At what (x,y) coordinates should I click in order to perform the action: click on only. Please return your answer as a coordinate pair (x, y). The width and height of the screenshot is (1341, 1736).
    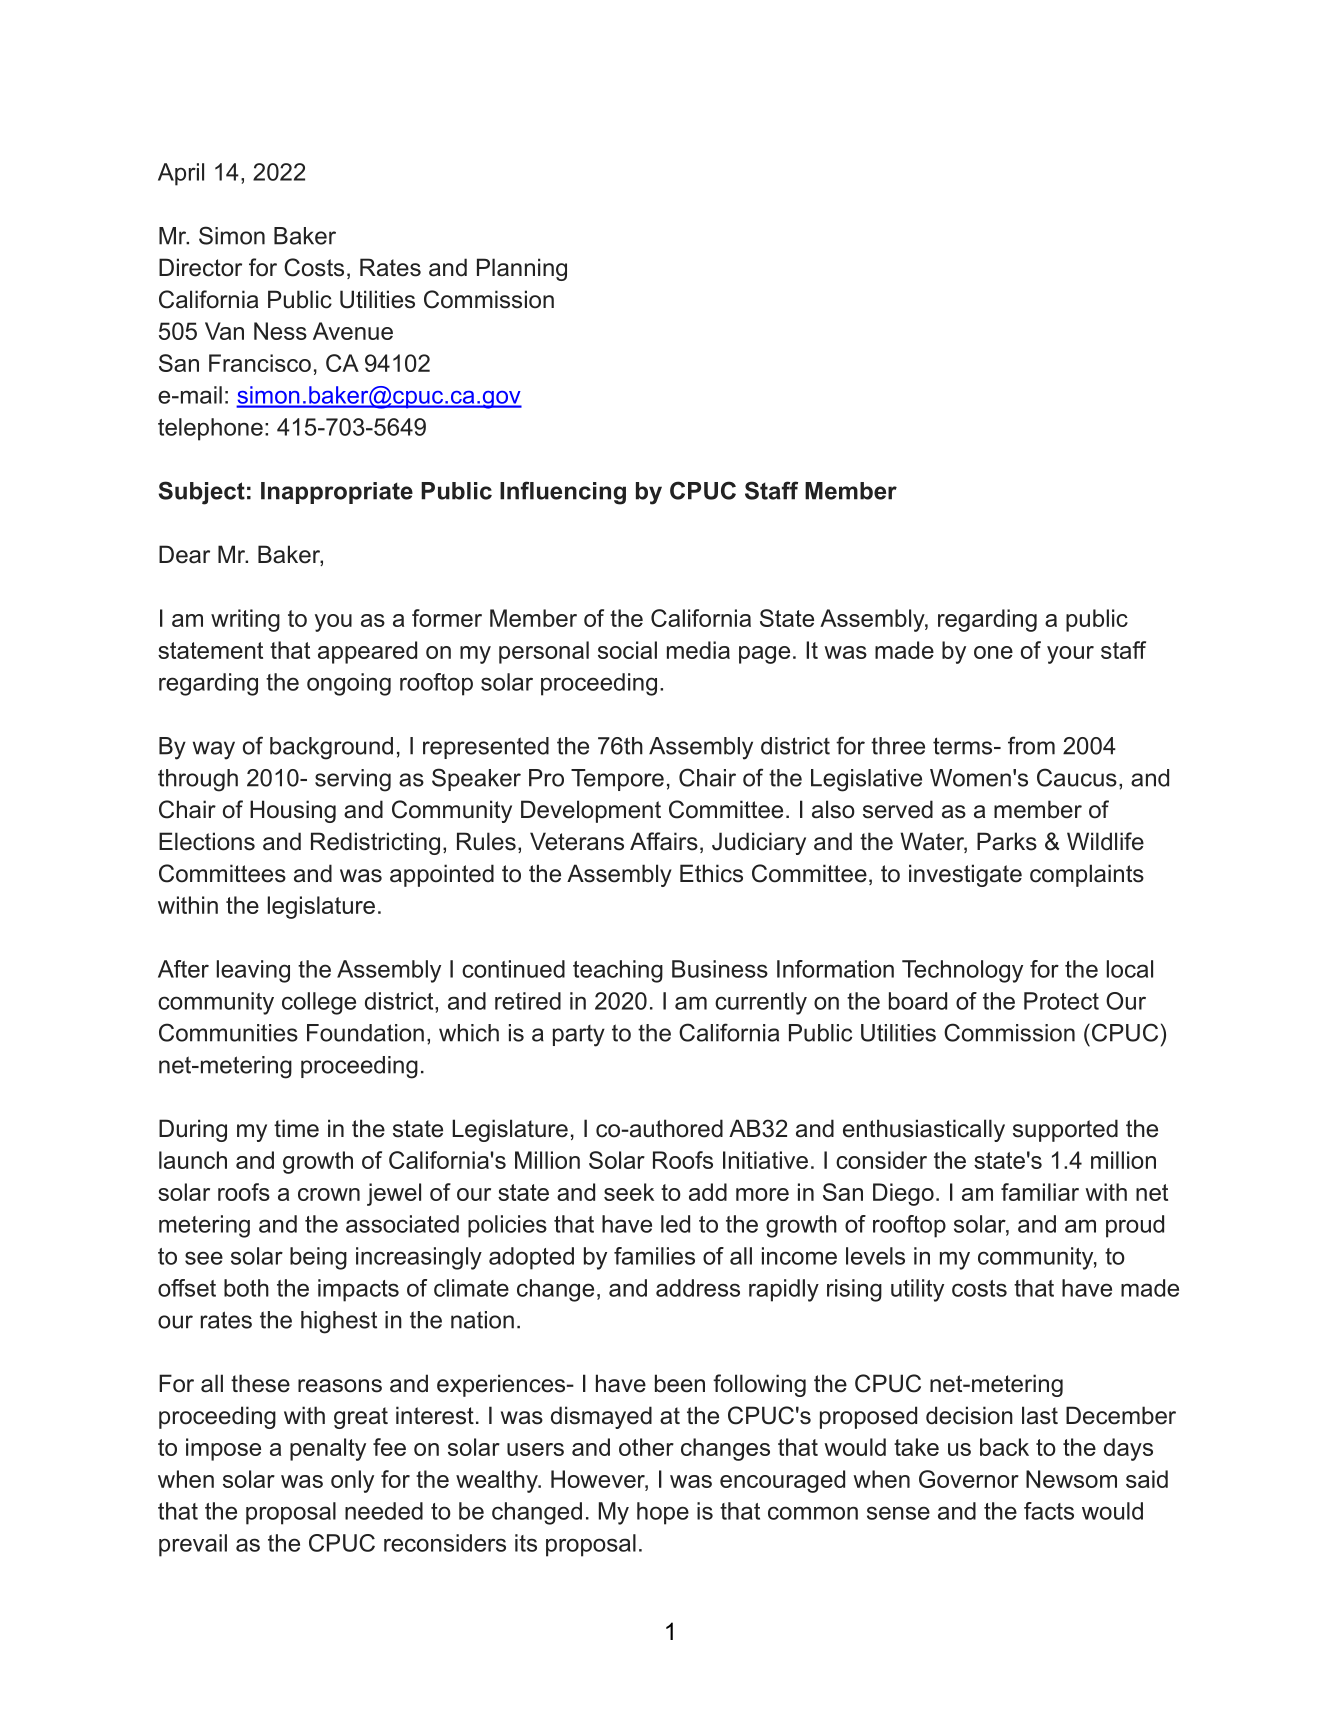
    Looking at the image, I should click on (352, 1481).
